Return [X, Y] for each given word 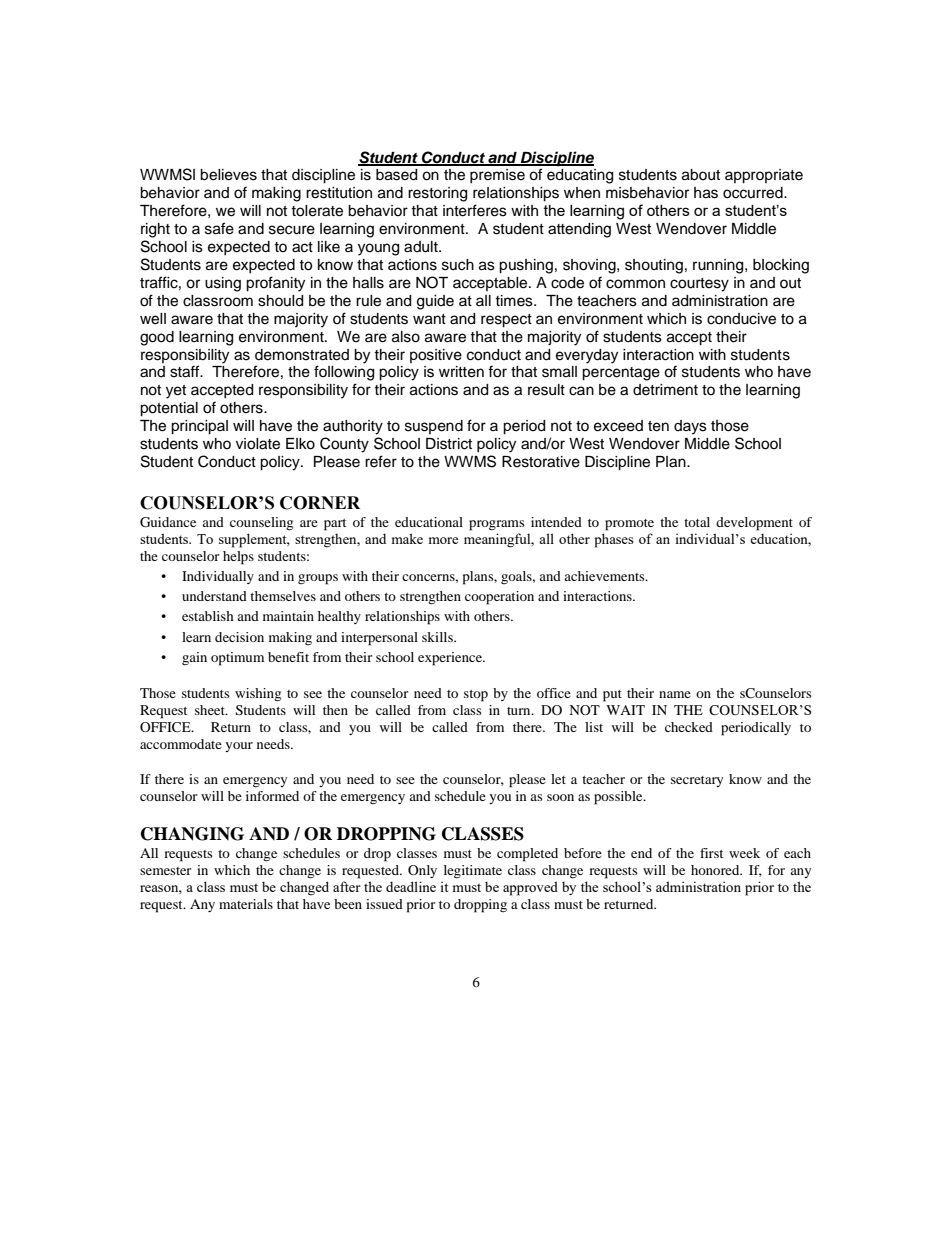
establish [208, 616]
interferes [475, 210]
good [157, 338]
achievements [605, 576]
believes [228, 175]
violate [258, 444]
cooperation [499, 598]
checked [689, 727]
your [239, 747]
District [449, 444]
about [701, 175]
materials [246, 904]
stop [476, 696]
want [429, 319]
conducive [741, 319]
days [690, 427]
